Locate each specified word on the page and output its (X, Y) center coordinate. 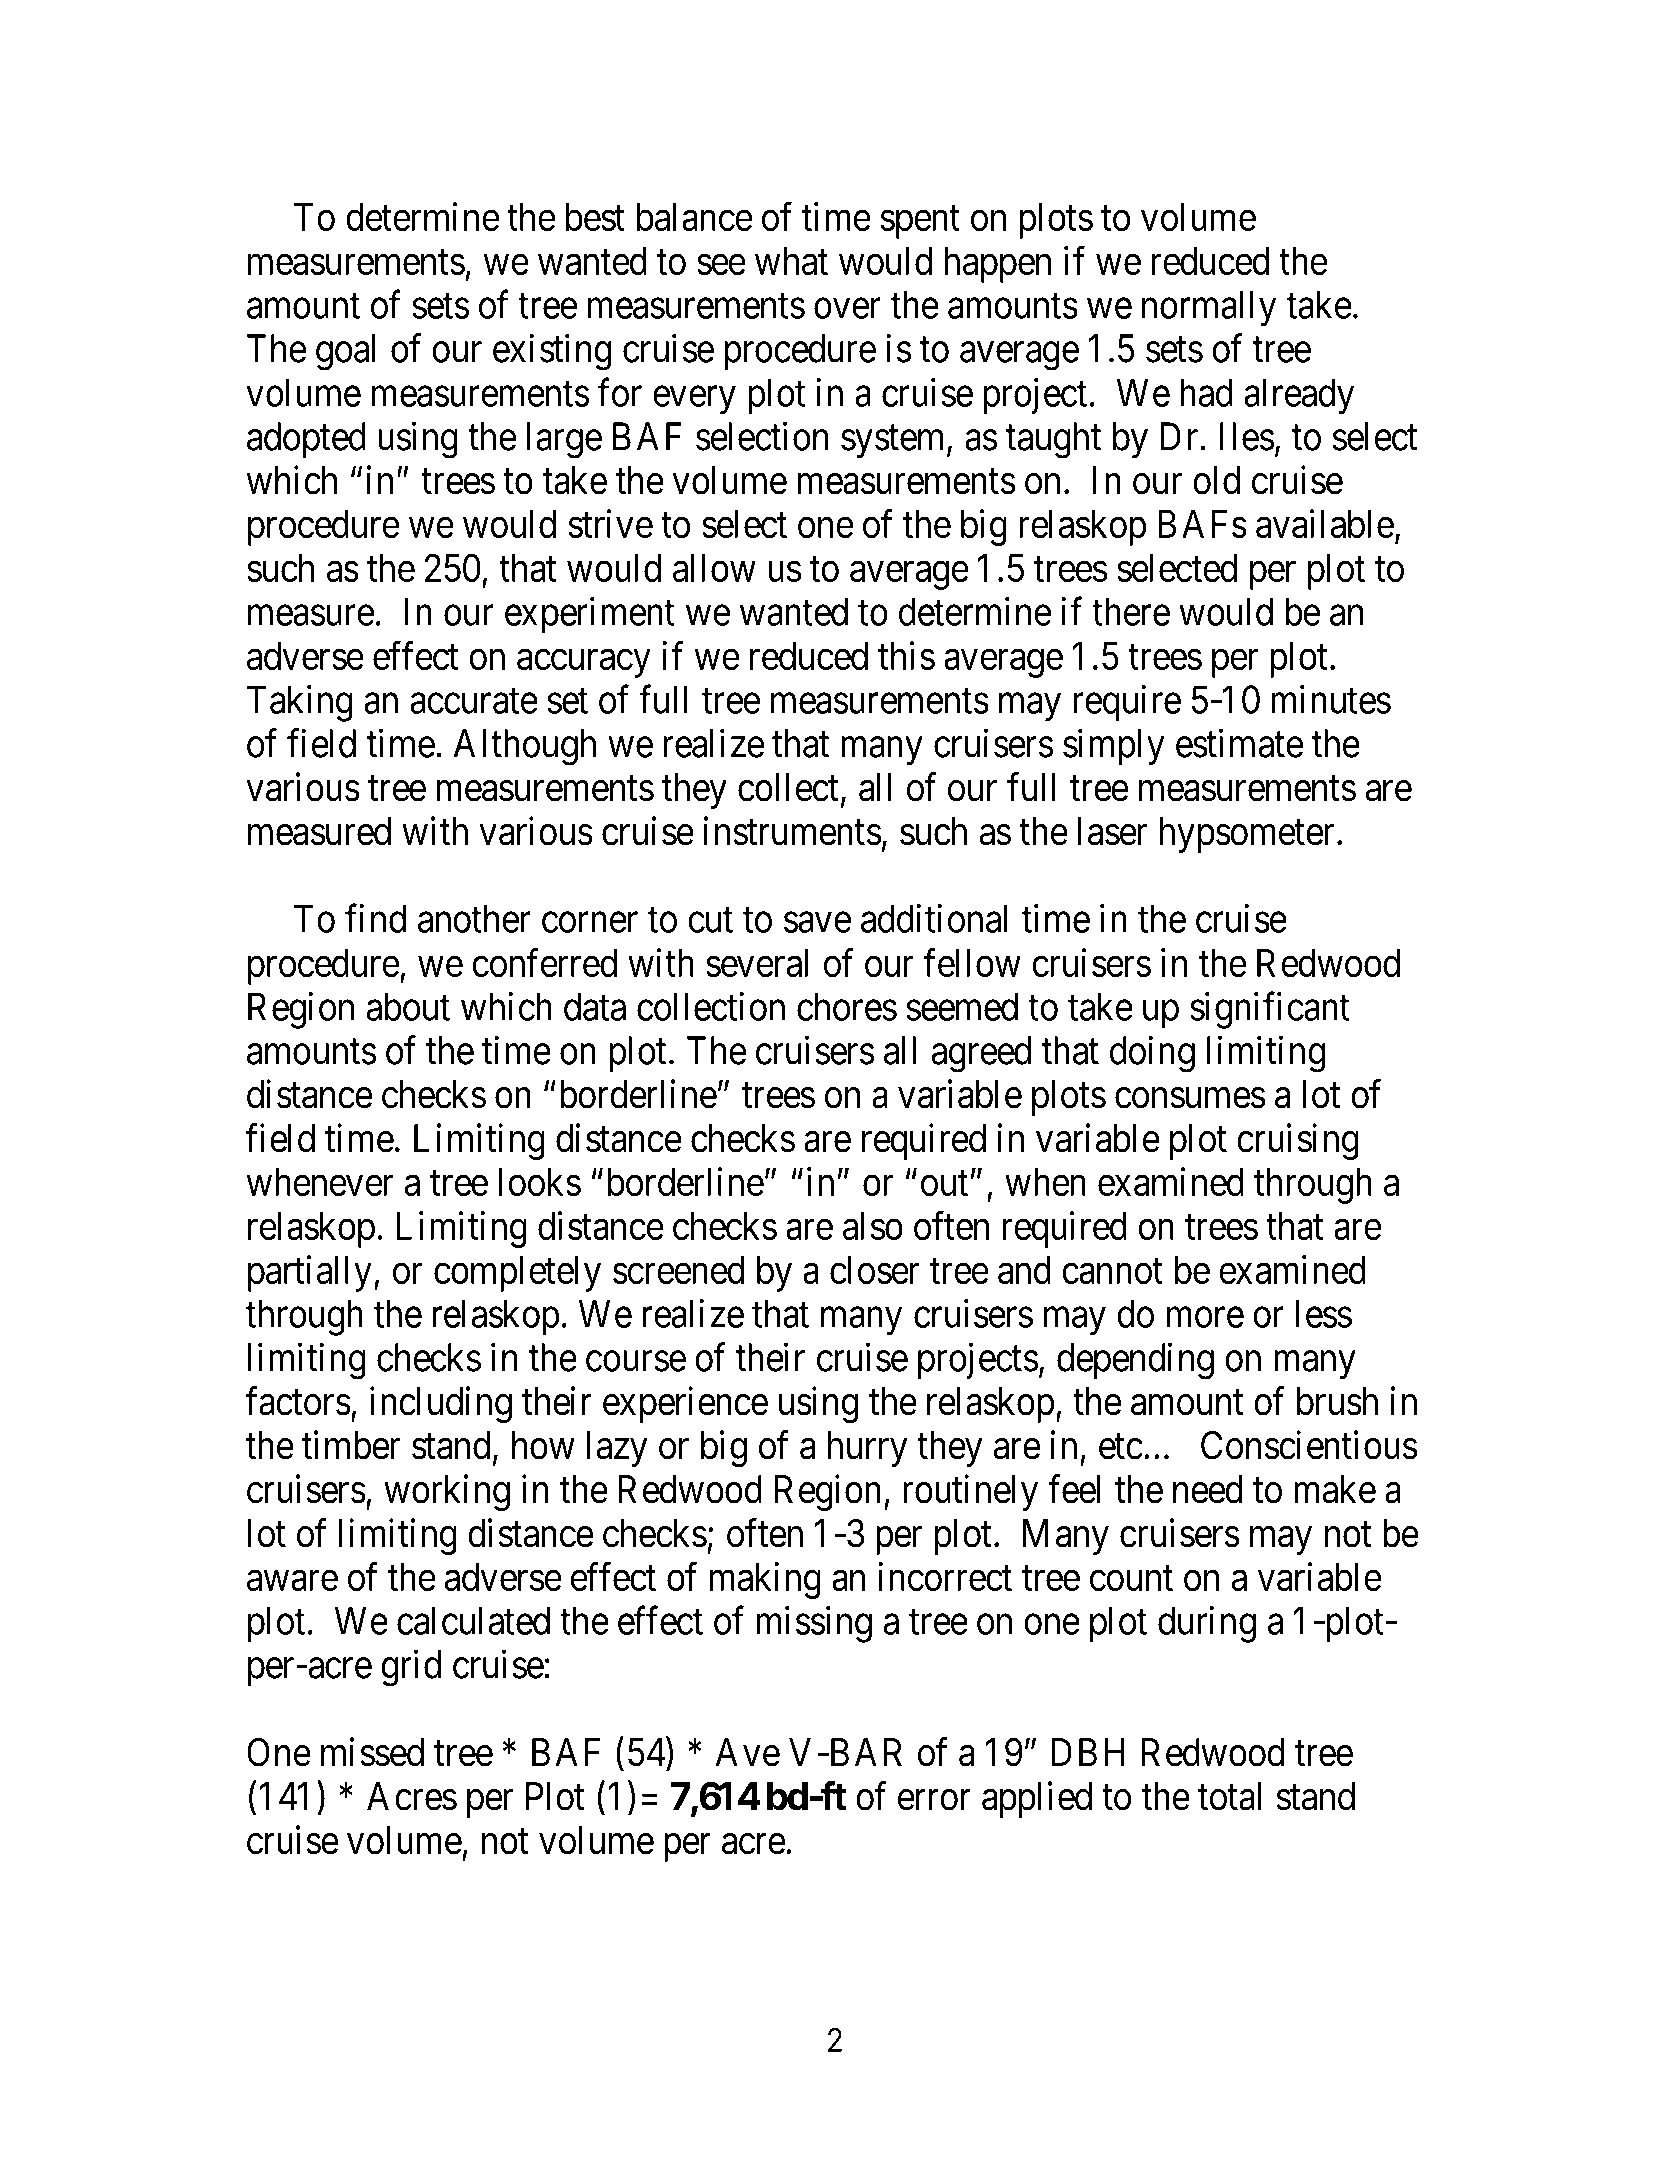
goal (345, 352)
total (1229, 1796)
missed (372, 1752)
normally (1209, 308)
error (934, 1800)
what (791, 261)
